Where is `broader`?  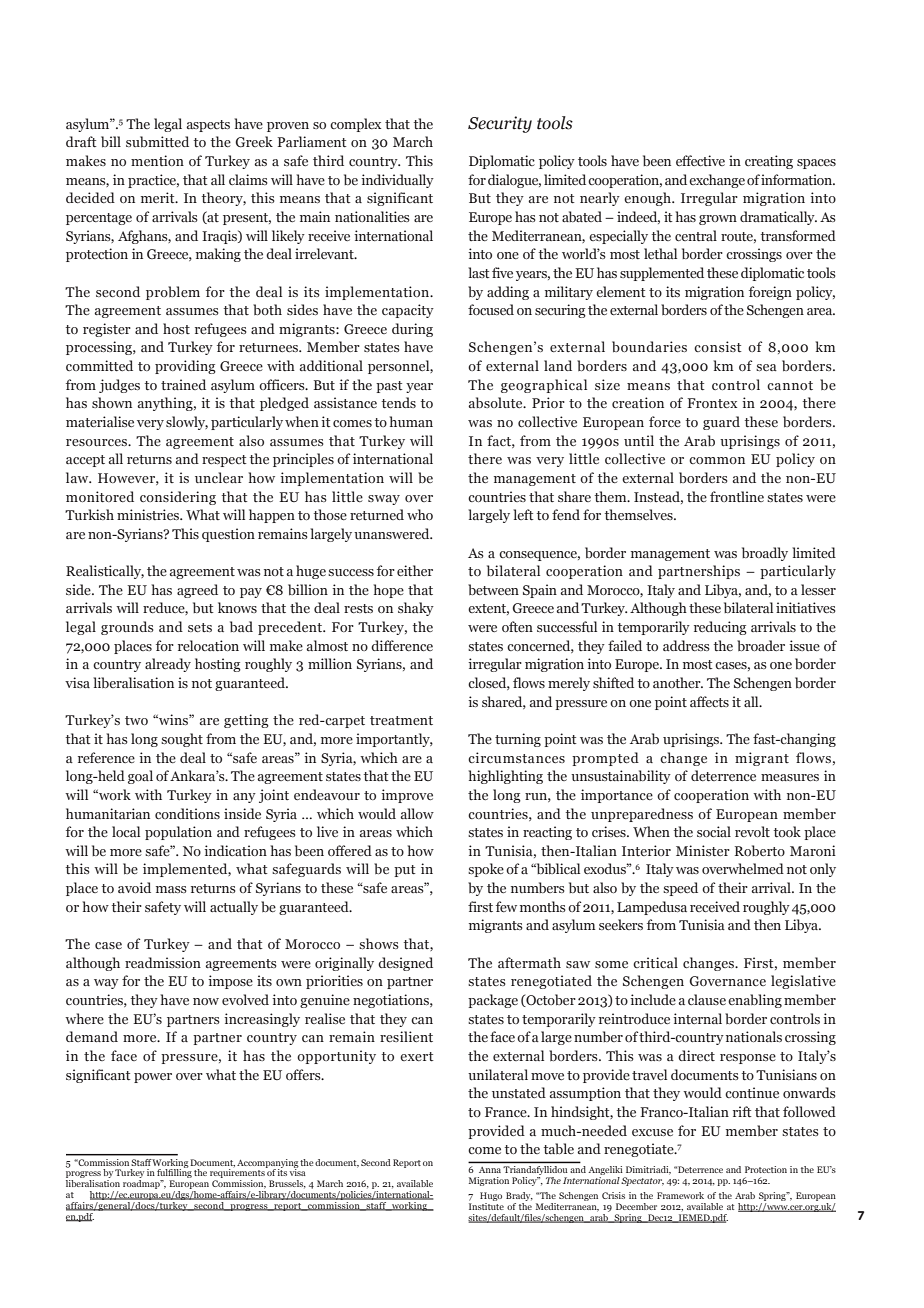 broader is located at coordinates (761, 645).
